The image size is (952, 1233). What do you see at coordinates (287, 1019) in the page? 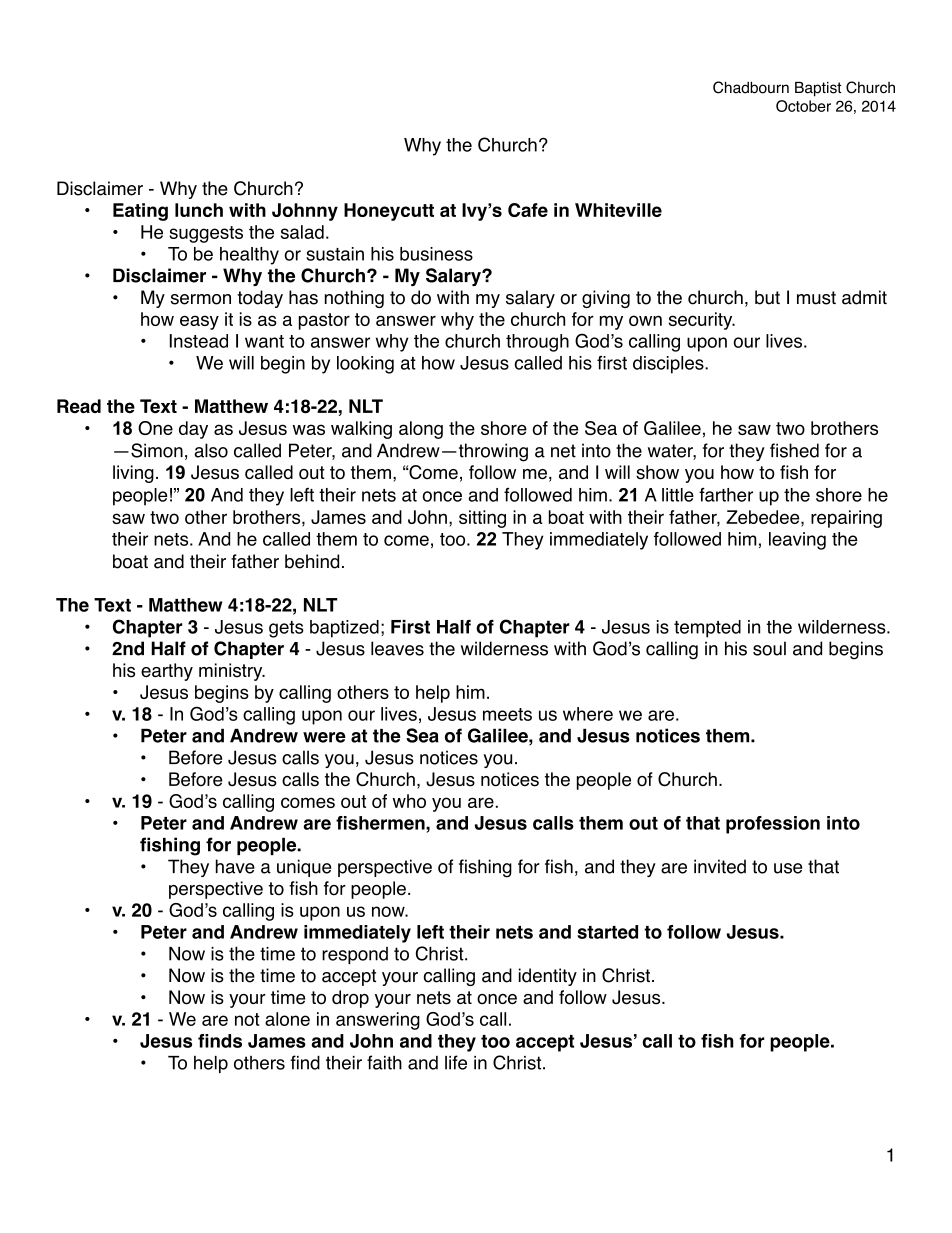
I see `alone` at bounding box center [287, 1019].
